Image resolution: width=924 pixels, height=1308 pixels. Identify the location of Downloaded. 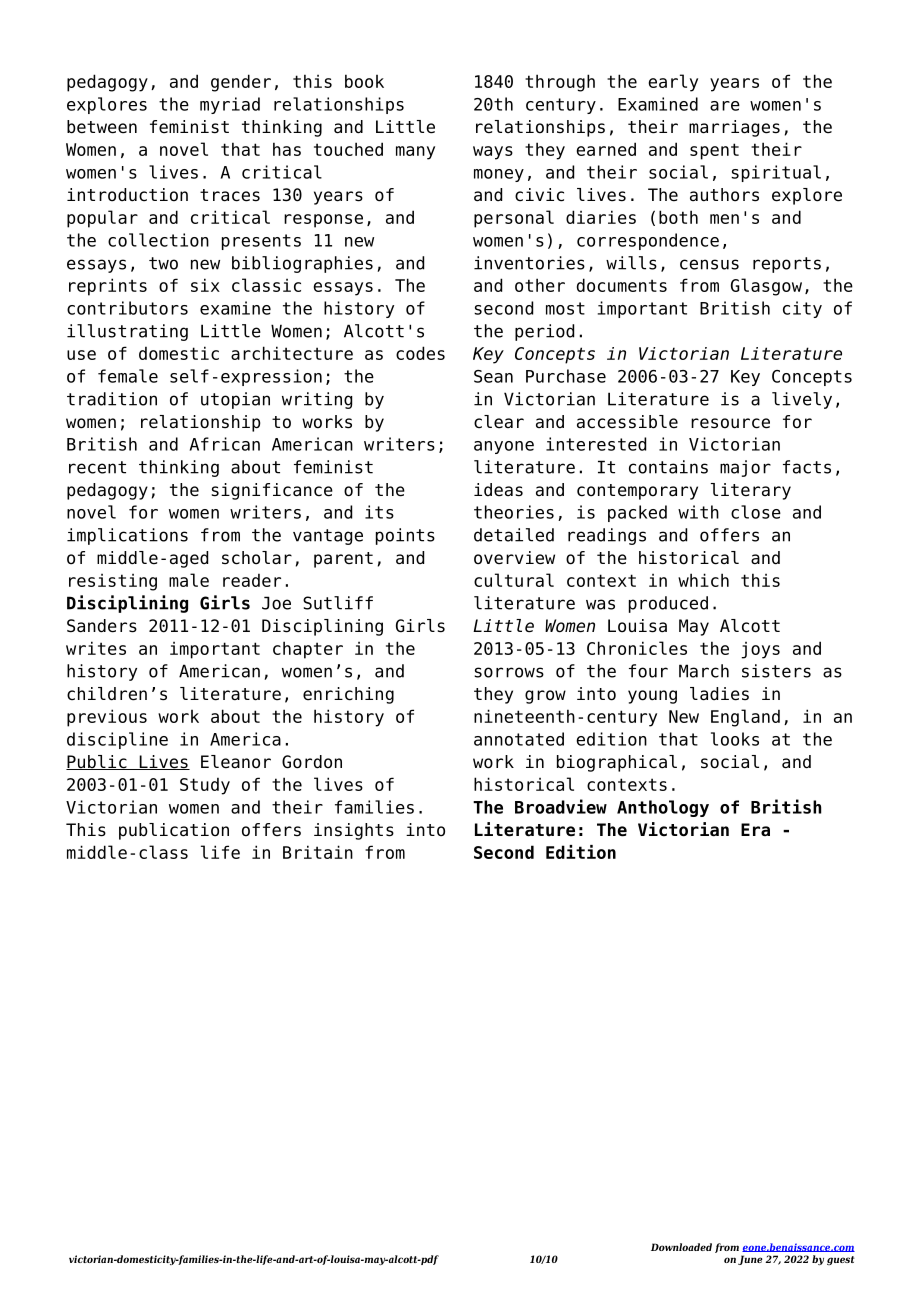
(681, 1247).
